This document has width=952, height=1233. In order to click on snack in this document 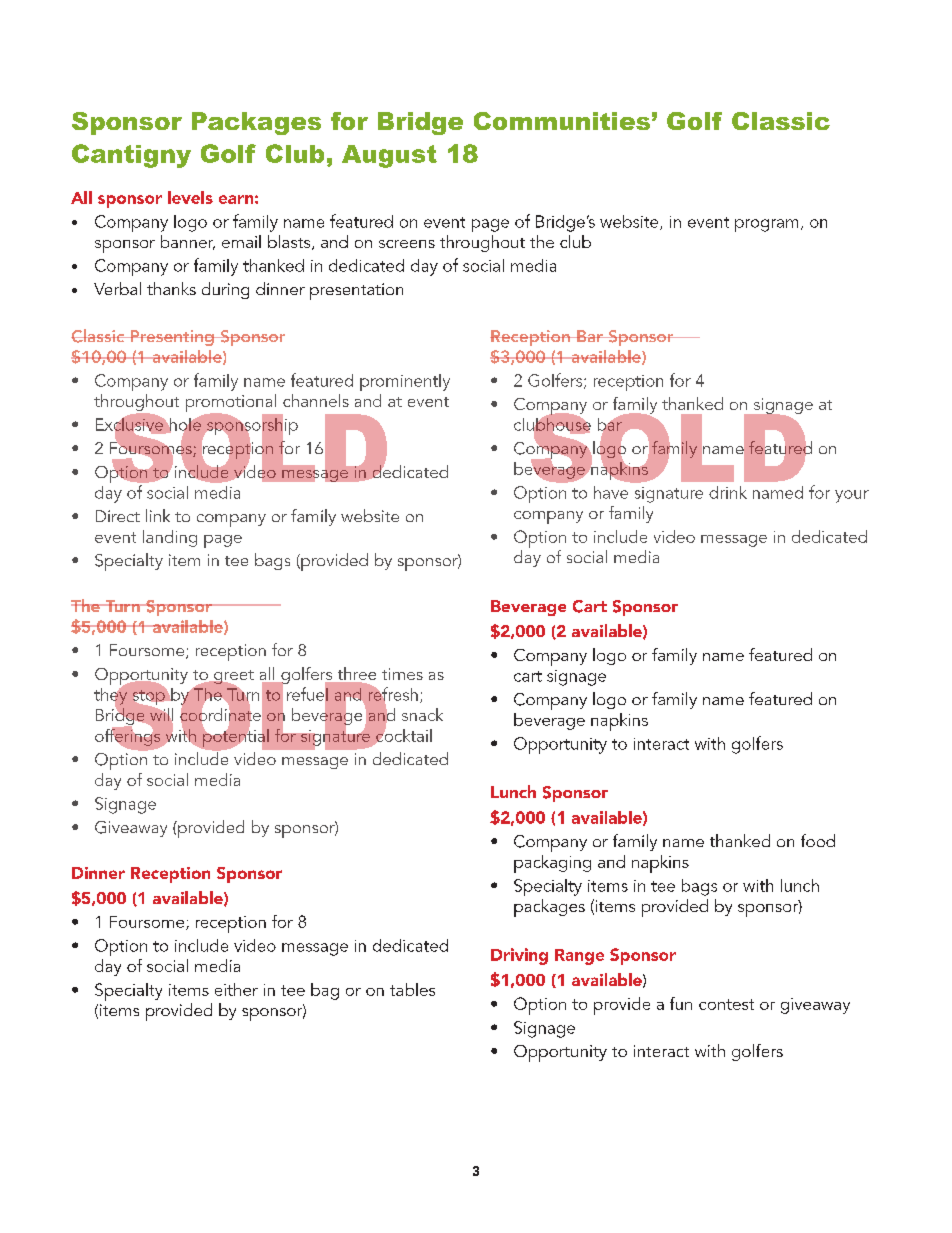, I will do `click(422, 714)`.
